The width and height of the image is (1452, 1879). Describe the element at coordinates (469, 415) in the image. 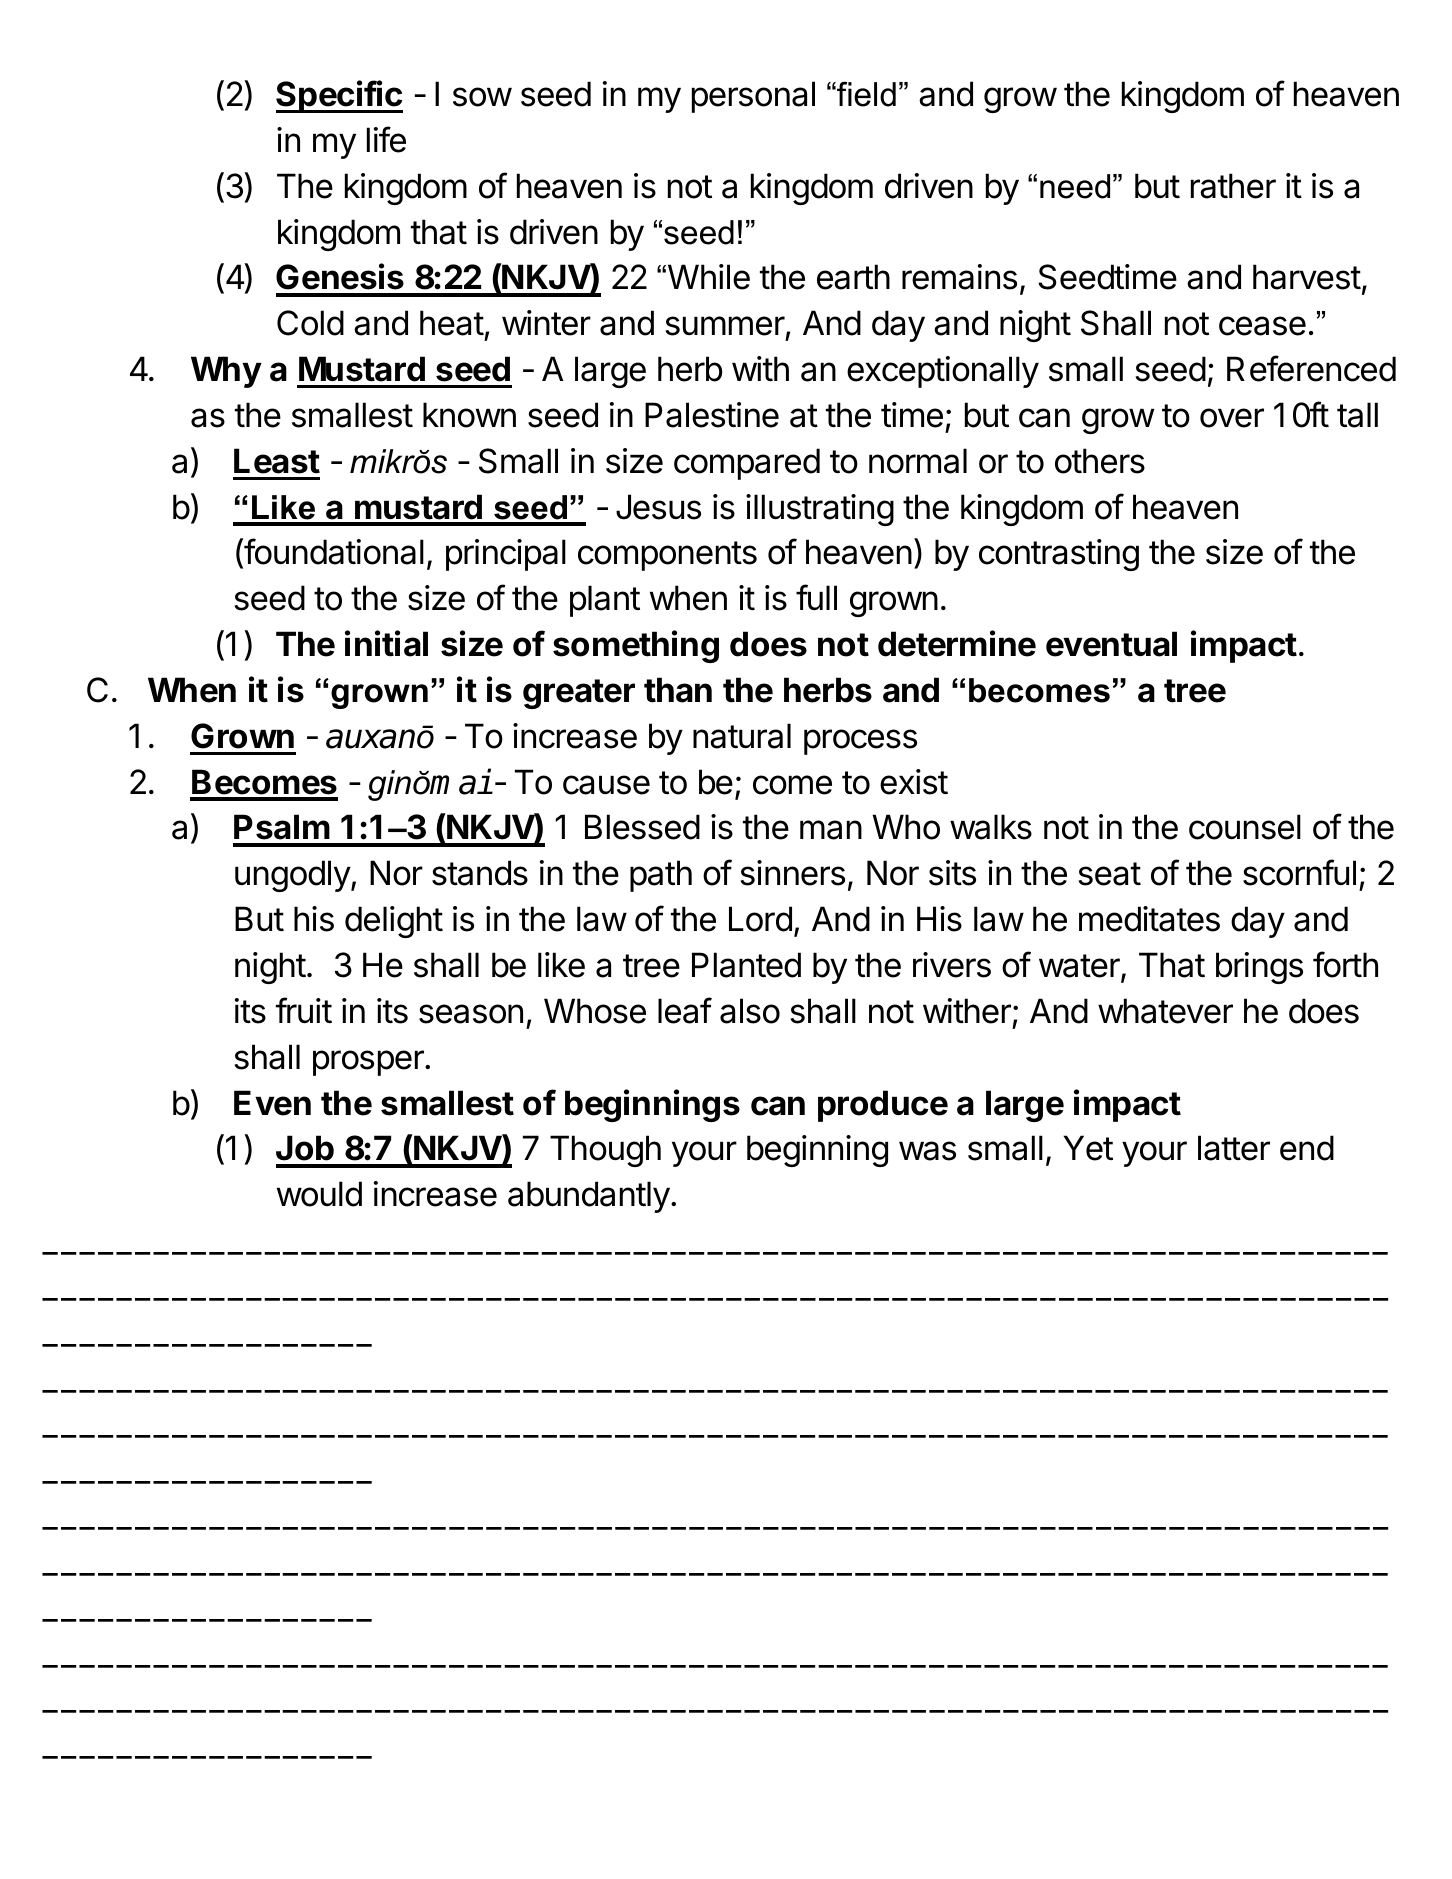

I see `known` at that location.
